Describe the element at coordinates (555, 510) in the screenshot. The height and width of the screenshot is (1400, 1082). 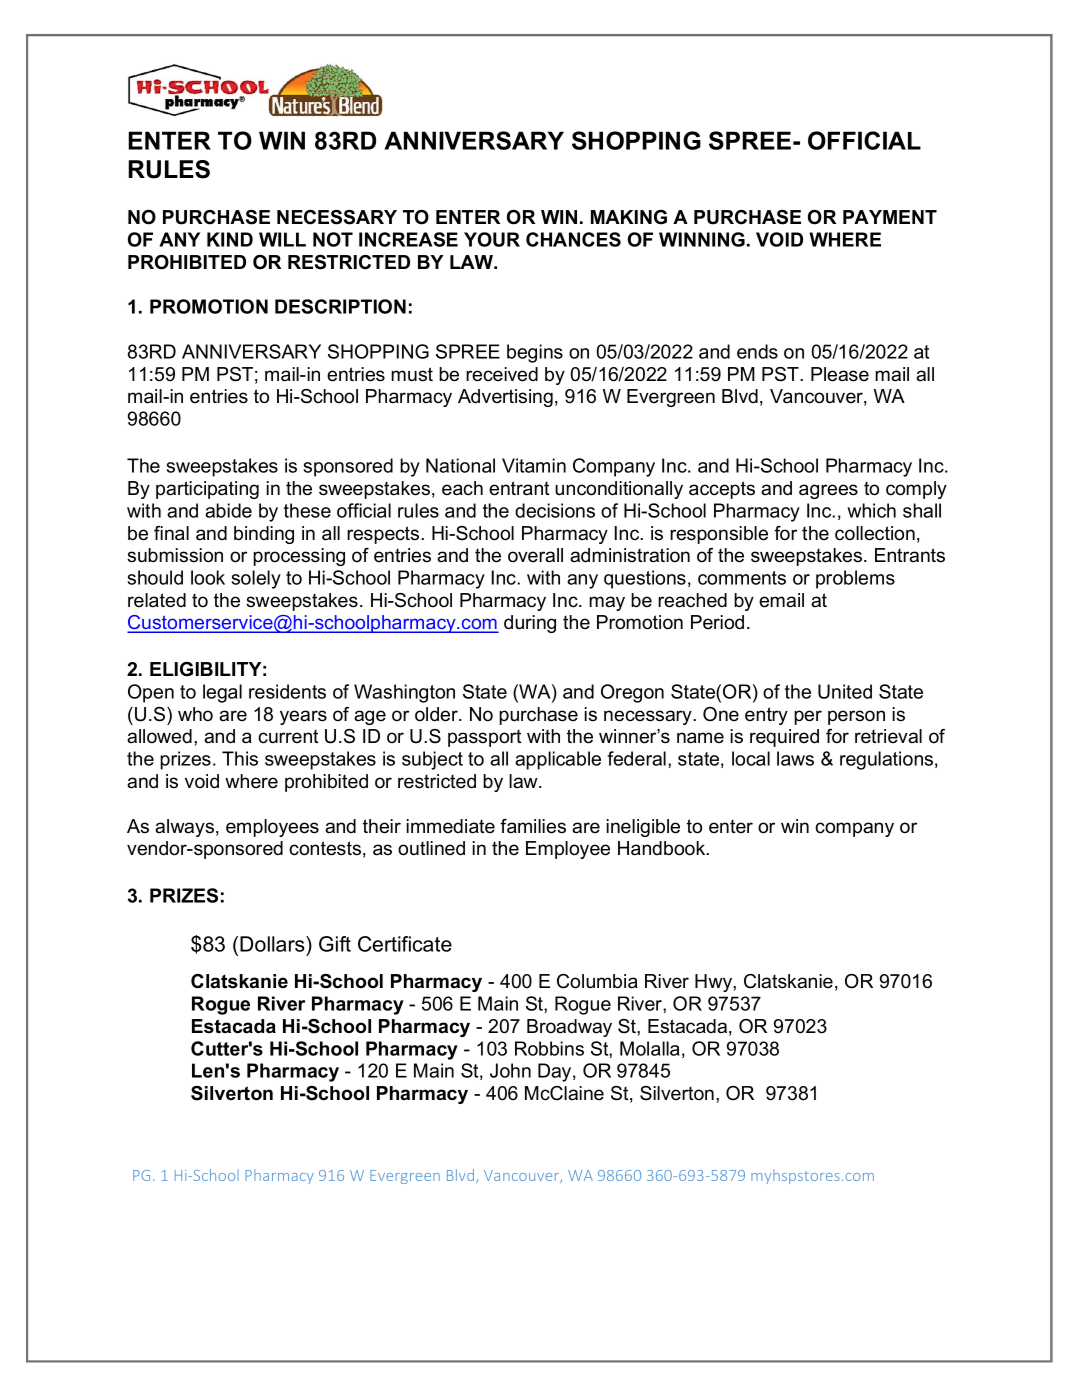
I see `decisions` at that location.
